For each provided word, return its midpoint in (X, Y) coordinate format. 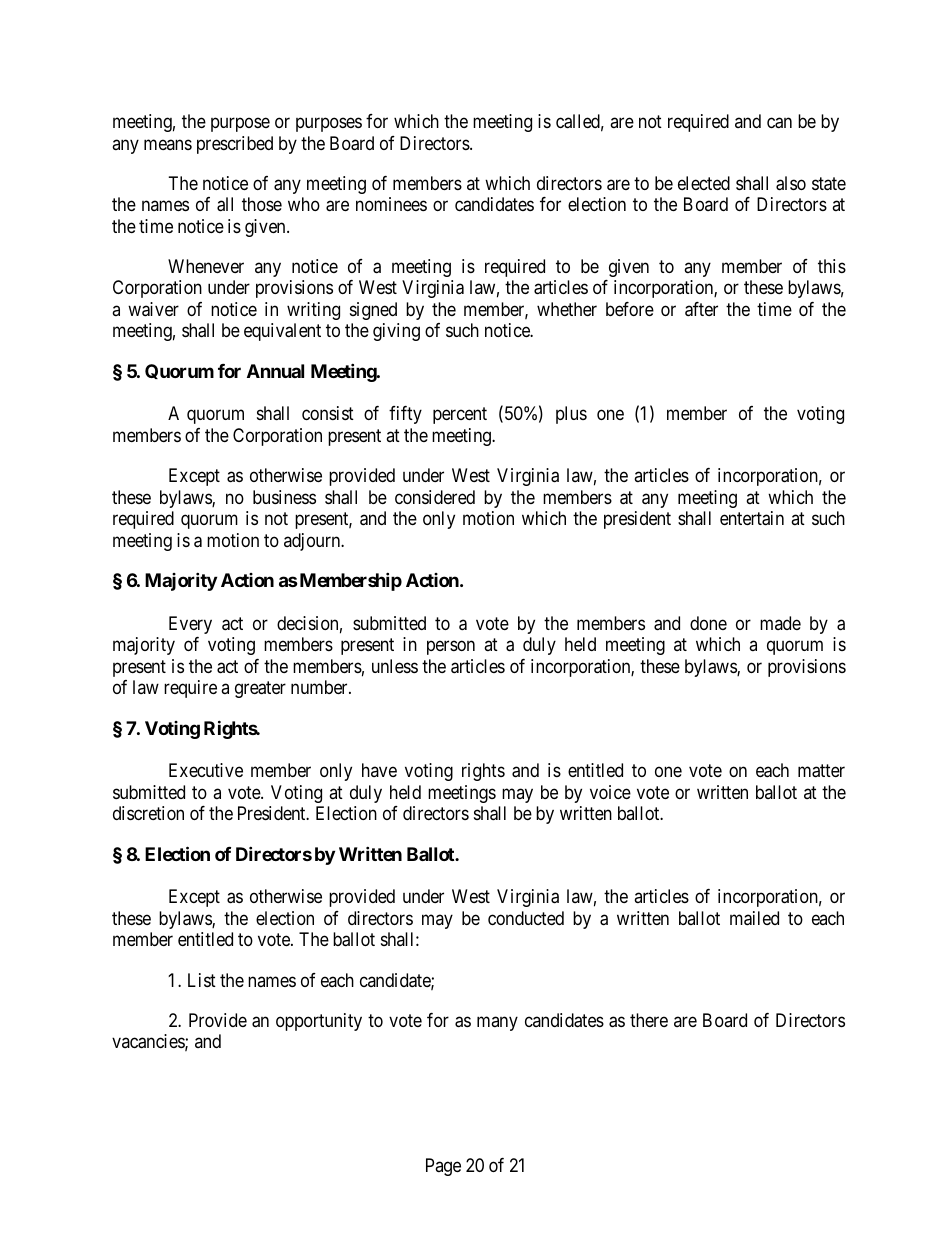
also (791, 183)
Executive (206, 770)
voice (610, 792)
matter (821, 771)
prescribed (235, 145)
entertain (752, 518)
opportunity (319, 1022)
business (284, 497)
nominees (391, 204)
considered (435, 497)
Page (443, 1167)
